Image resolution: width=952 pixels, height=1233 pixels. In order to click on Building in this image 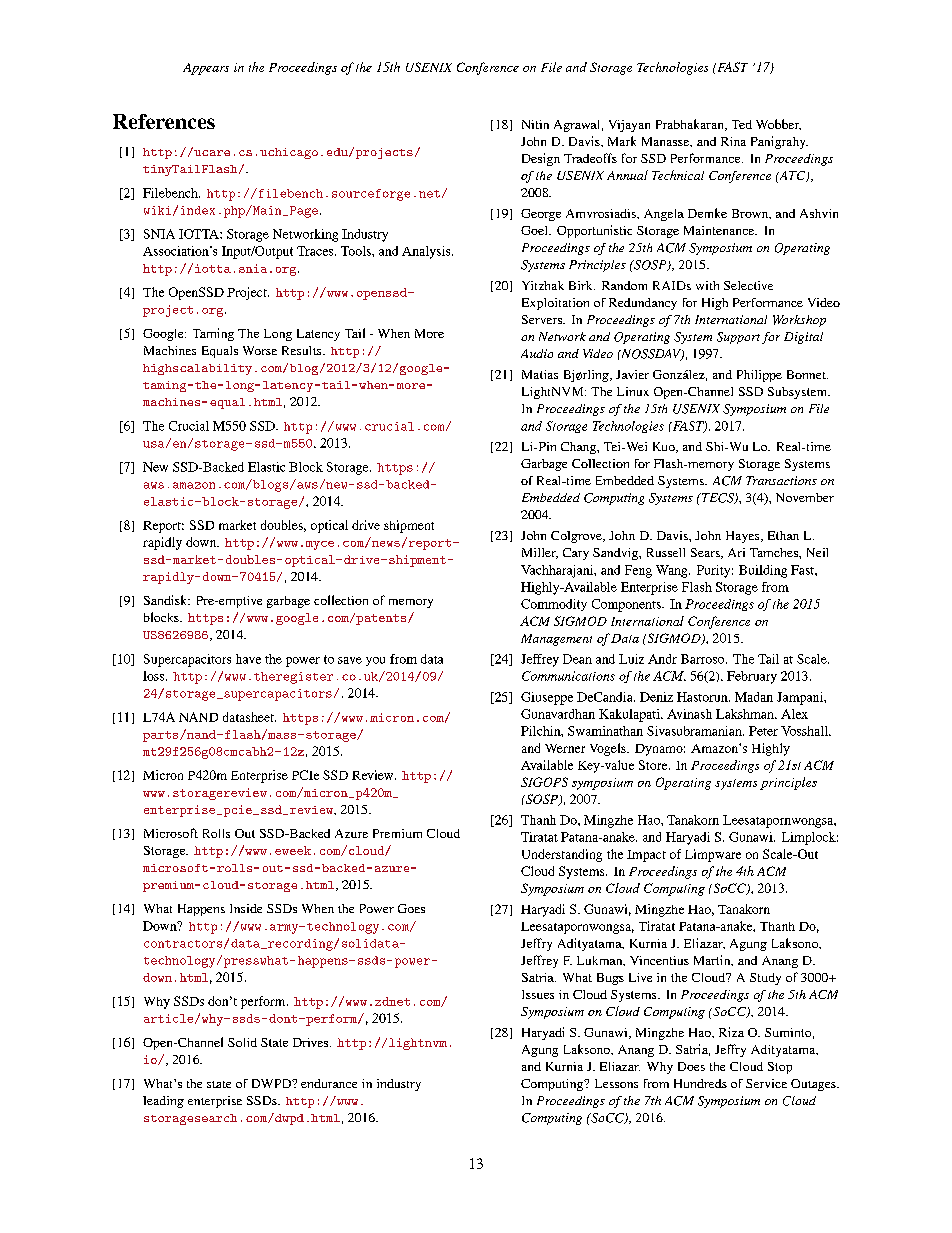, I will do `click(763, 571)`.
